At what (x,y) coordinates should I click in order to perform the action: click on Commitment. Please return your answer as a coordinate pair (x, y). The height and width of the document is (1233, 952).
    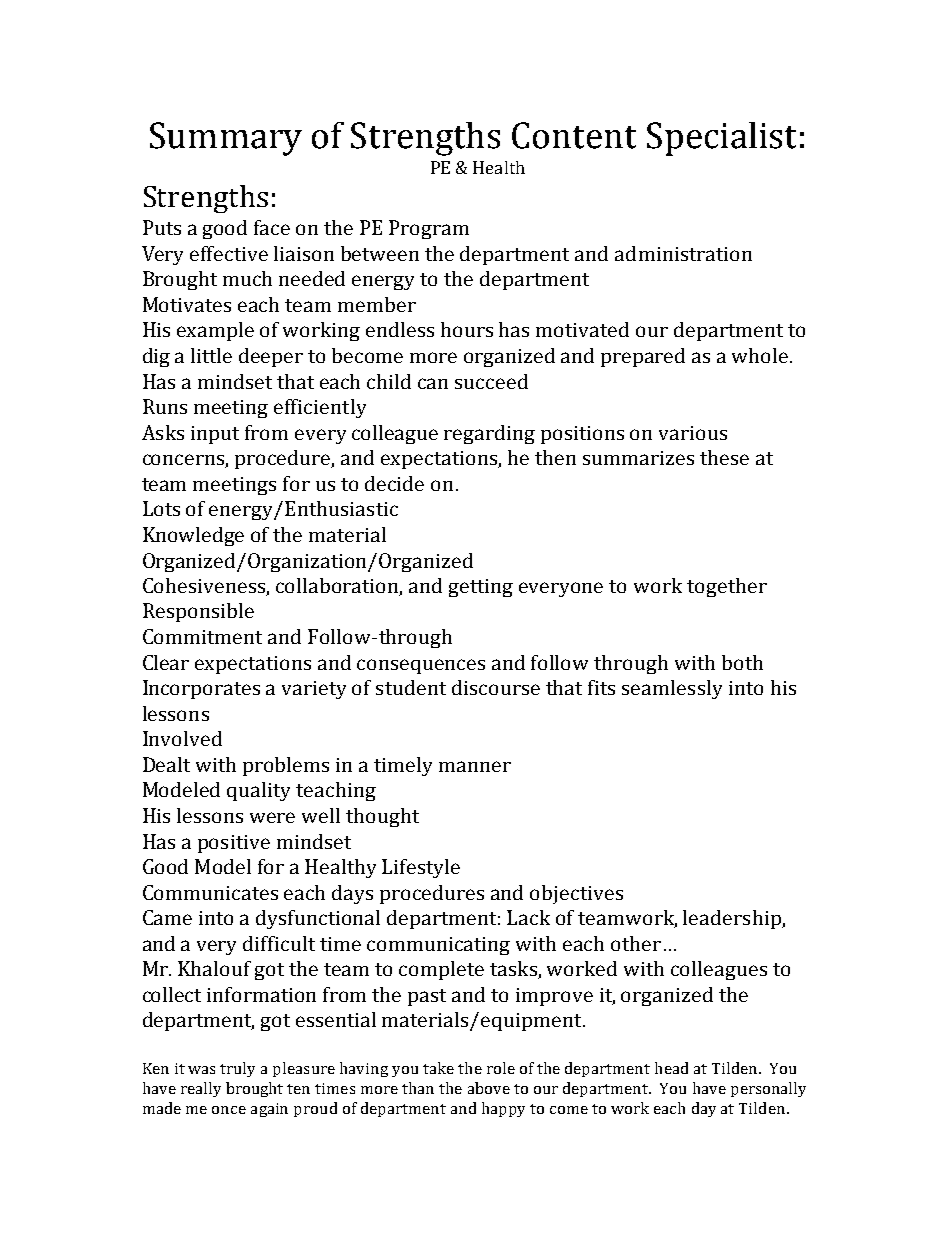
    Looking at the image, I should click on (202, 636).
